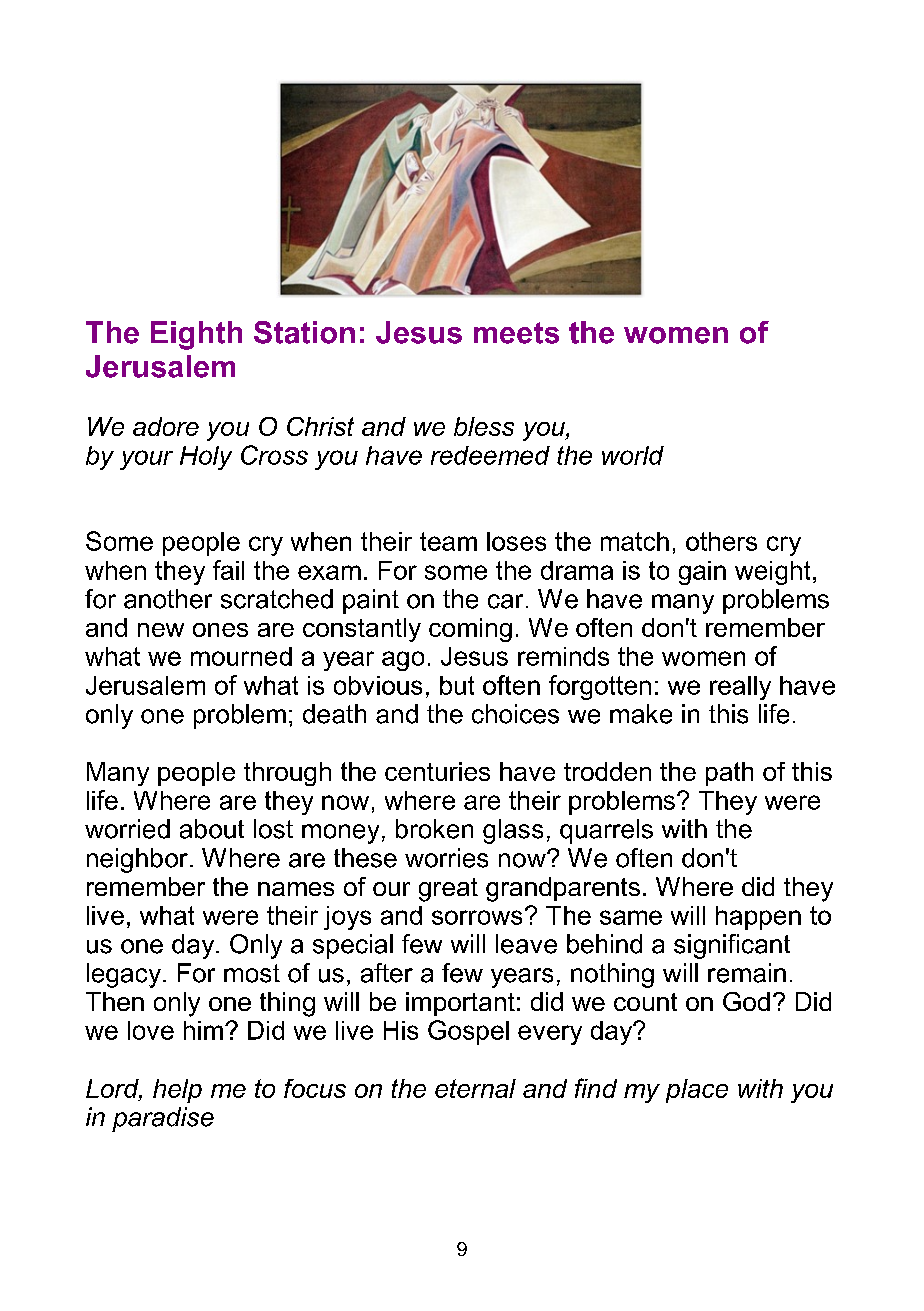 The width and height of the document is (924, 1311). What do you see at coordinates (196, 335) in the document?
I see `Eighth` at bounding box center [196, 335].
